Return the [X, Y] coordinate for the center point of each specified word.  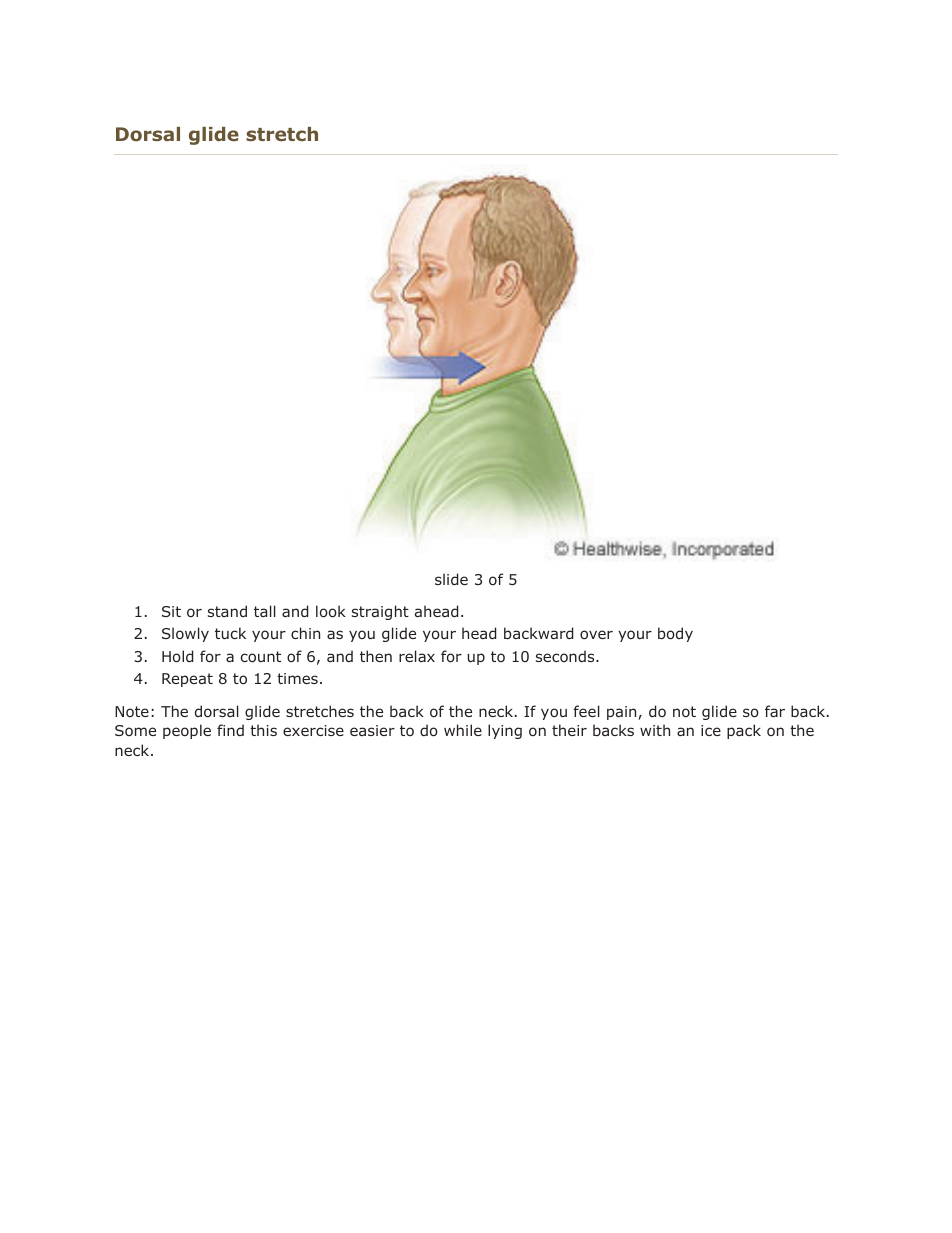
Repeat [187, 680]
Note [132, 711]
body [675, 634]
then [376, 656]
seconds [566, 656]
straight [380, 612]
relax [417, 656]
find [230, 730]
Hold [177, 656]
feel [586, 711]
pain [623, 713]
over [596, 634]
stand [227, 611]
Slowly [185, 634]
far [775, 711]
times [297, 678]
